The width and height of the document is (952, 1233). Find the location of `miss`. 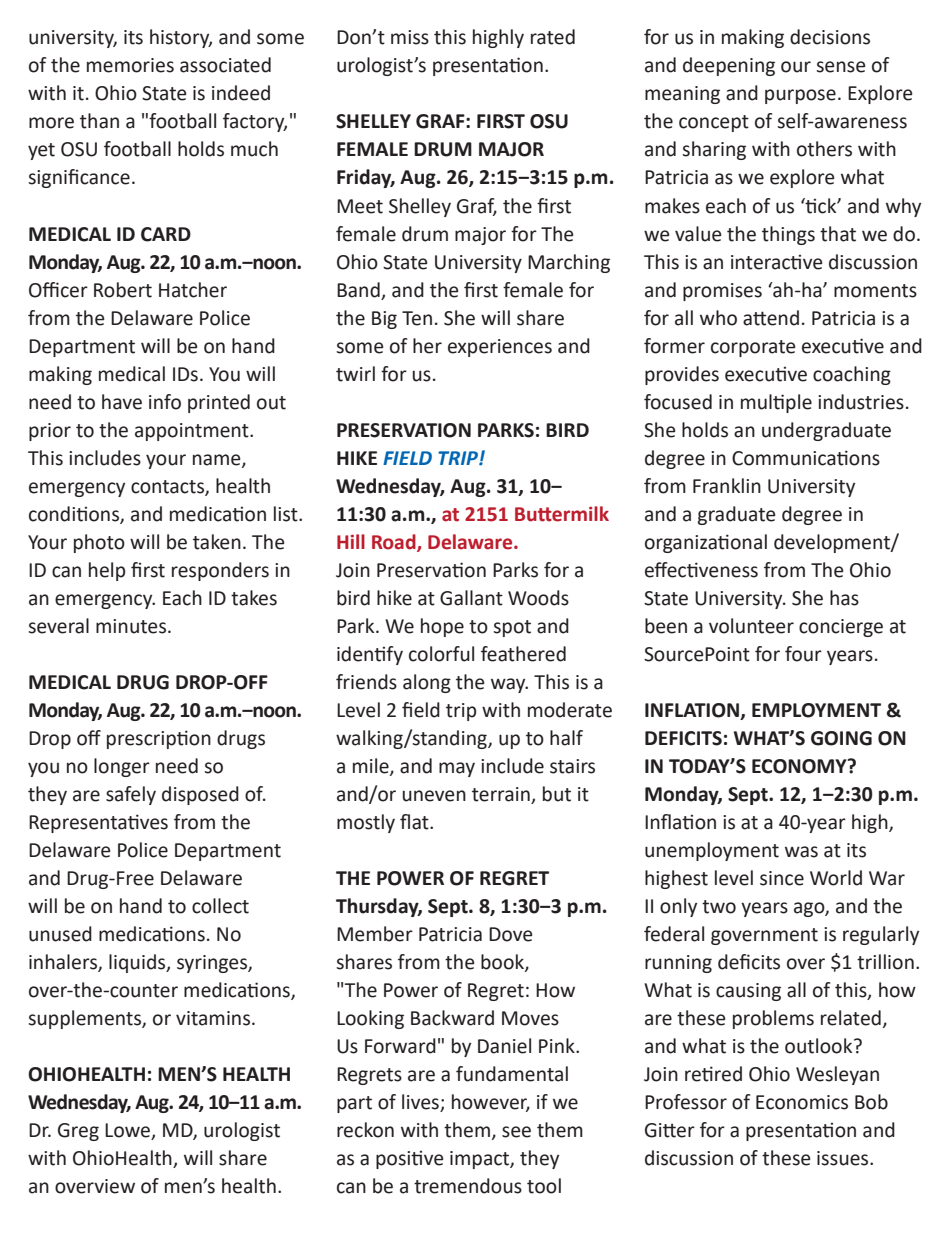

miss is located at coordinates (410, 37).
